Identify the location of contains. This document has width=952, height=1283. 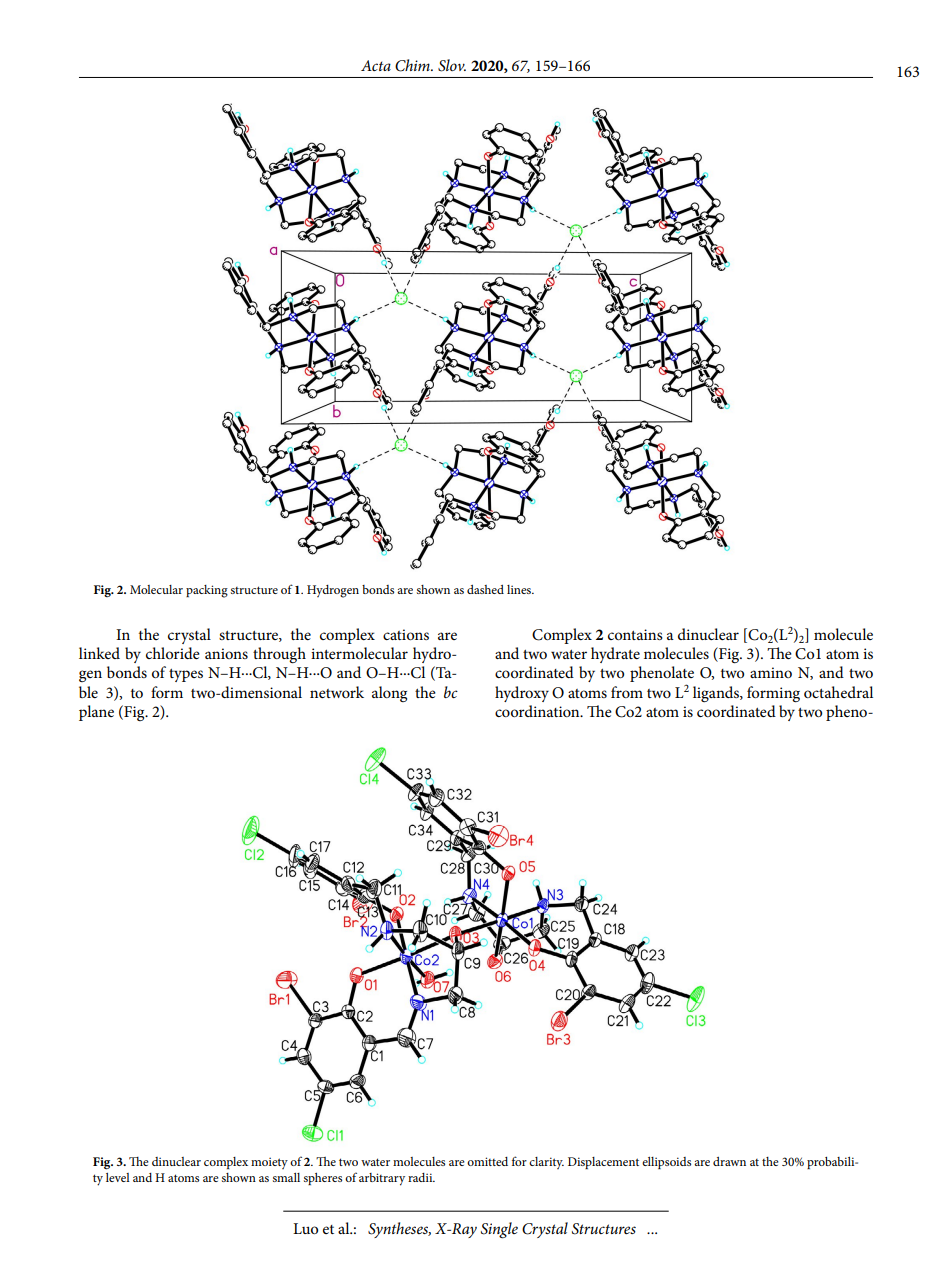
(635, 634).
